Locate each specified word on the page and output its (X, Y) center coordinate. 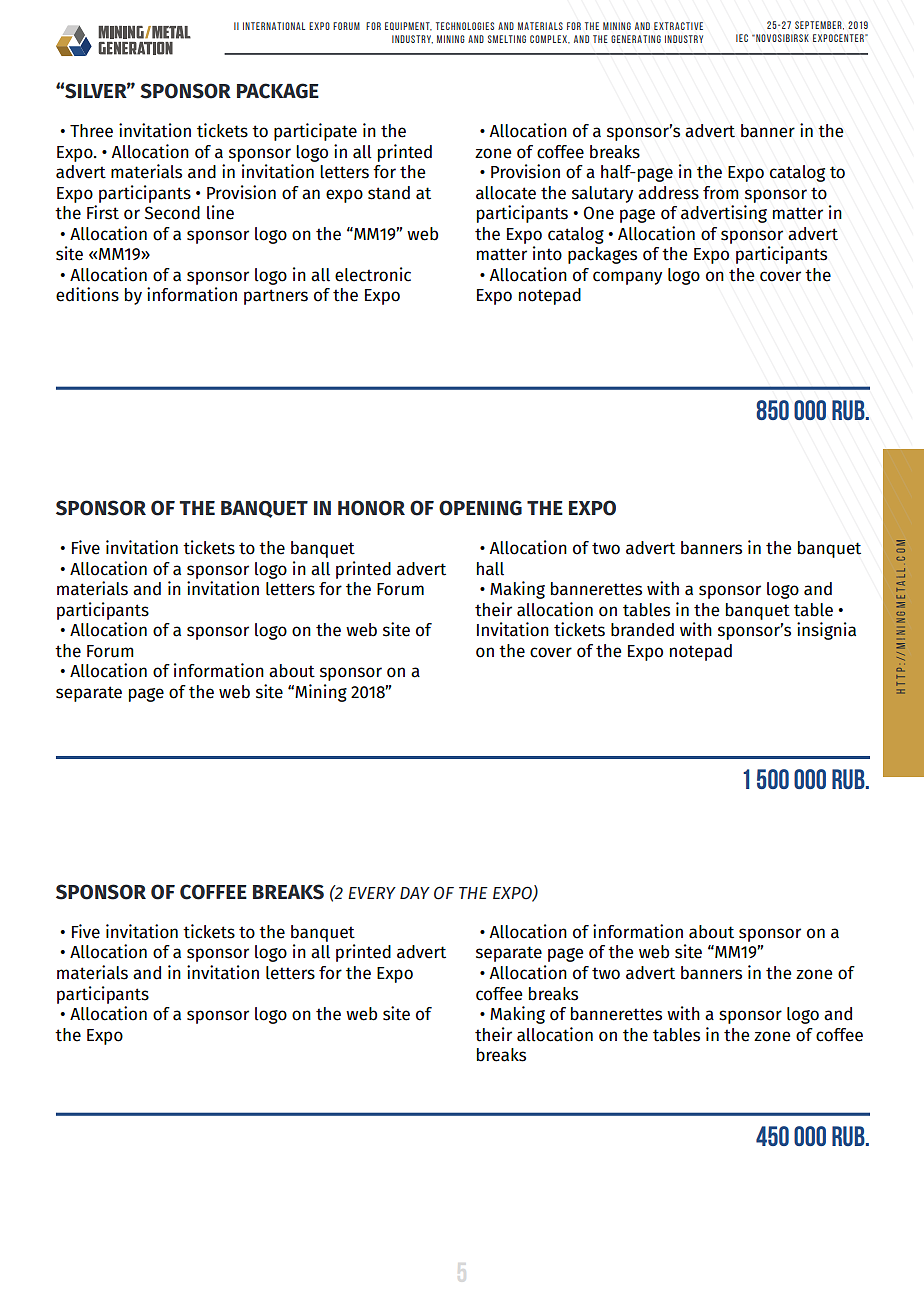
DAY (415, 893)
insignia (826, 631)
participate (315, 132)
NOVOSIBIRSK (781, 38)
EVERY (372, 893)
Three (91, 131)
